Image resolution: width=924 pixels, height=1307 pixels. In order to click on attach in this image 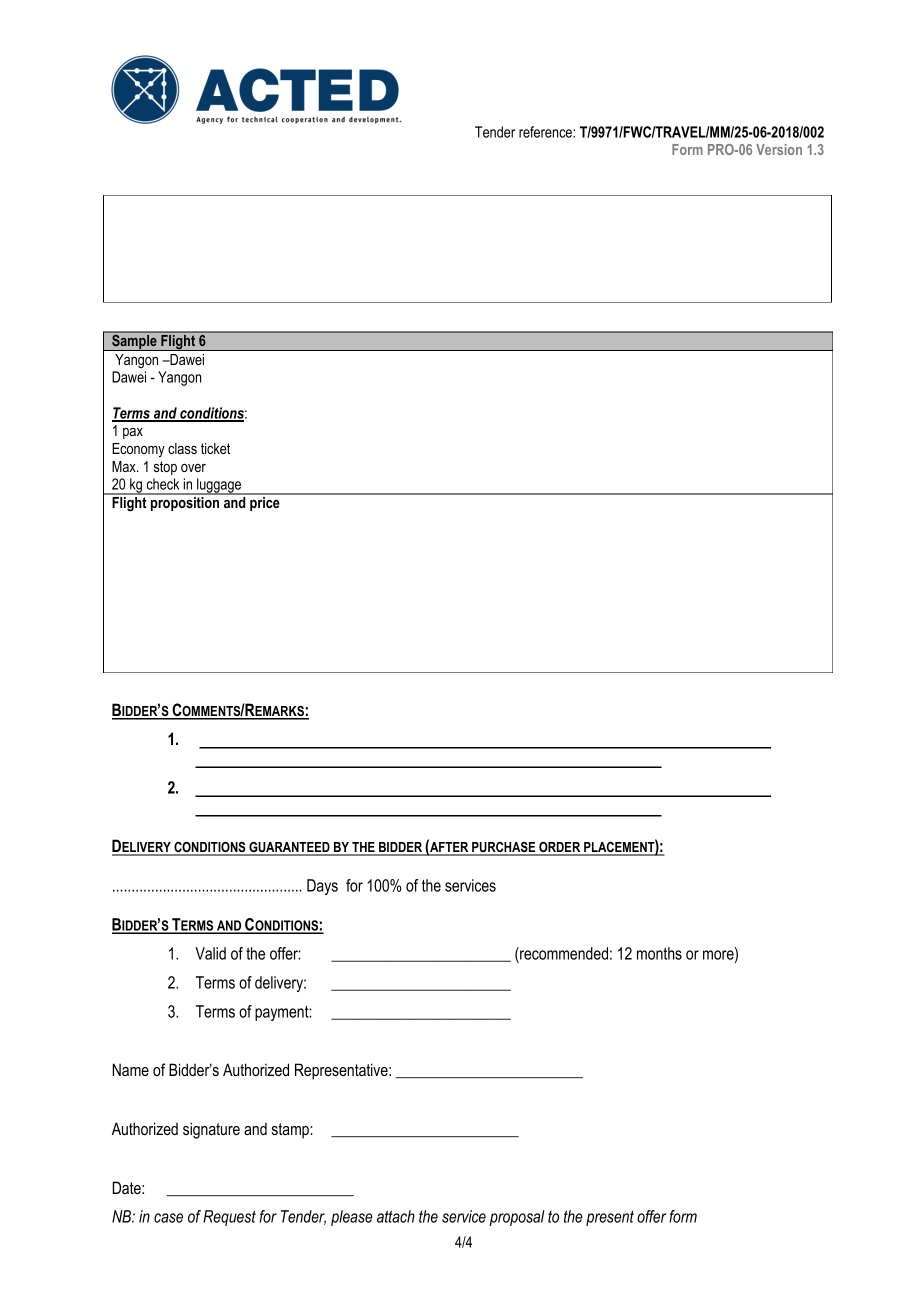, I will do `click(396, 1216)`.
